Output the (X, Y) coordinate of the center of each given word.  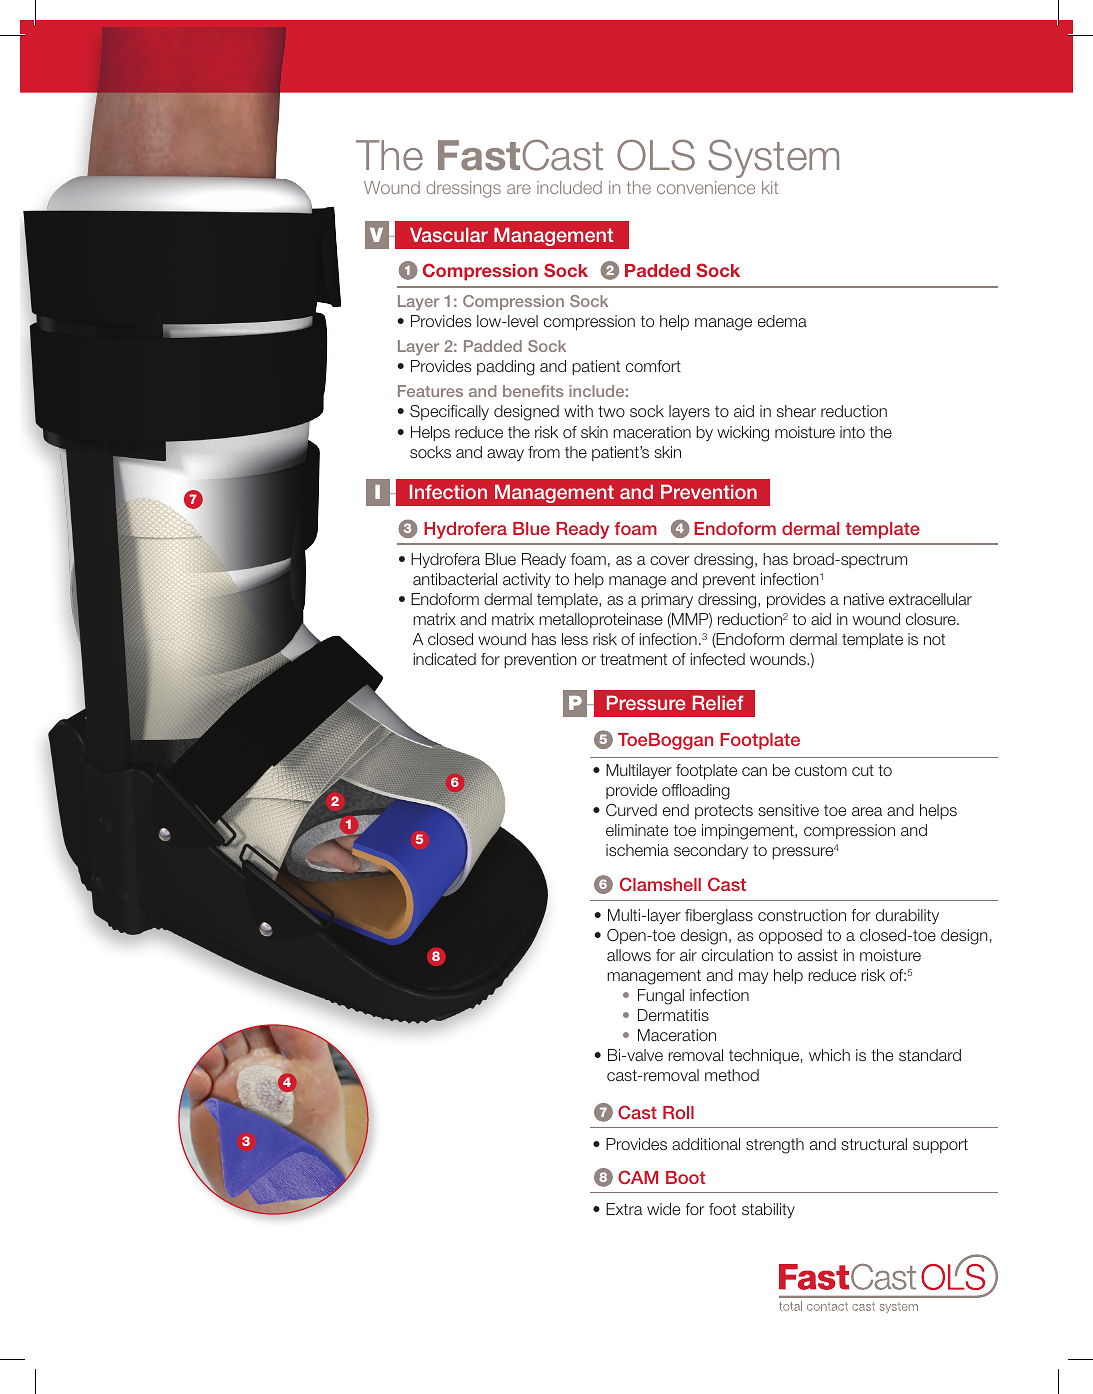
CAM (638, 1177)
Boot (685, 1177)
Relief (718, 702)
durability (907, 916)
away (505, 455)
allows (629, 955)
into (852, 432)
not (934, 639)
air (688, 955)
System (773, 158)
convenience (706, 187)
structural (874, 1144)
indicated (444, 659)
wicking (743, 434)
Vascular (449, 234)
